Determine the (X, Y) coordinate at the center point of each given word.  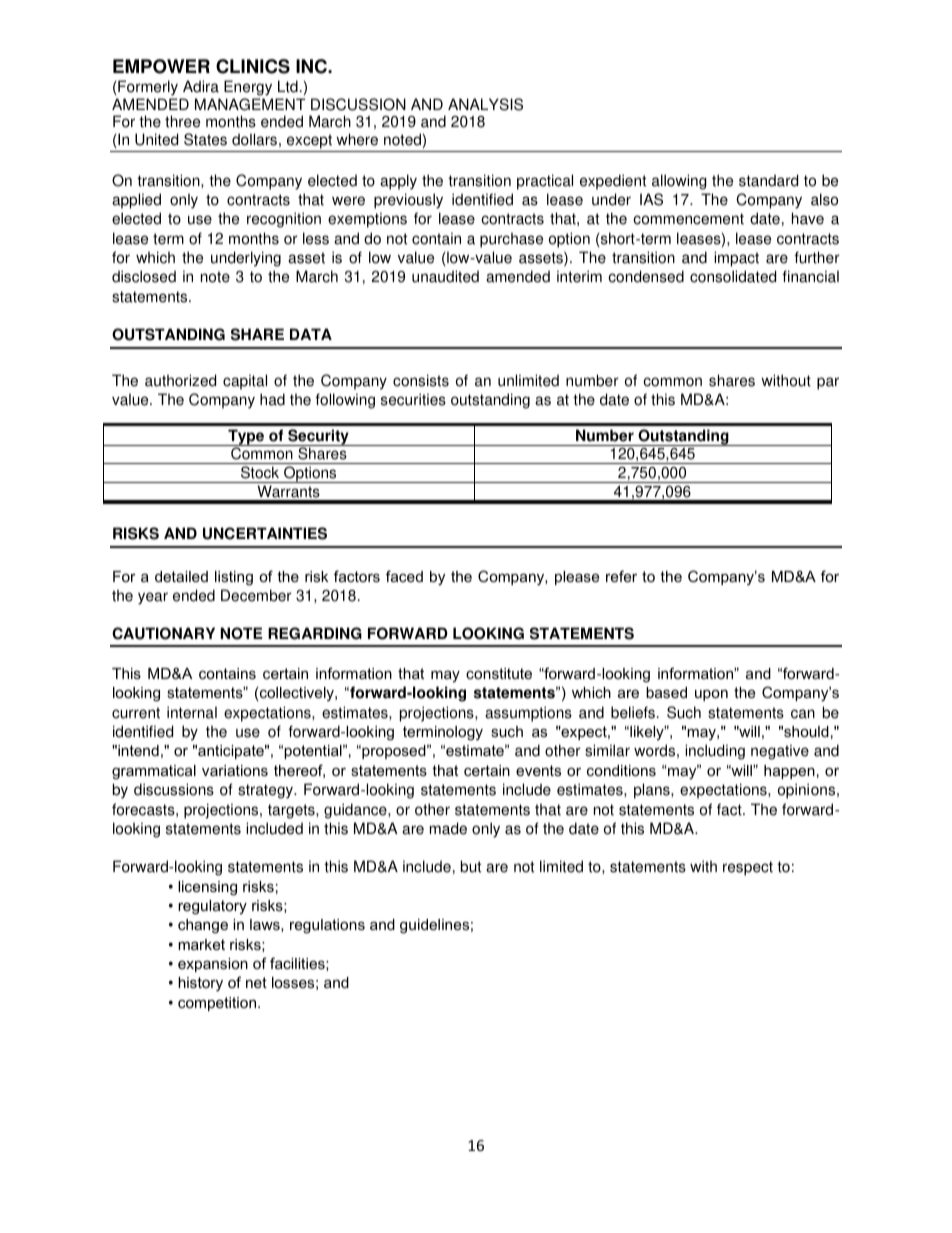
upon (711, 695)
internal (192, 712)
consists (421, 380)
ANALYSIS (485, 104)
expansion (213, 965)
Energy (248, 88)
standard (768, 180)
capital (245, 382)
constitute (499, 673)
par (828, 383)
